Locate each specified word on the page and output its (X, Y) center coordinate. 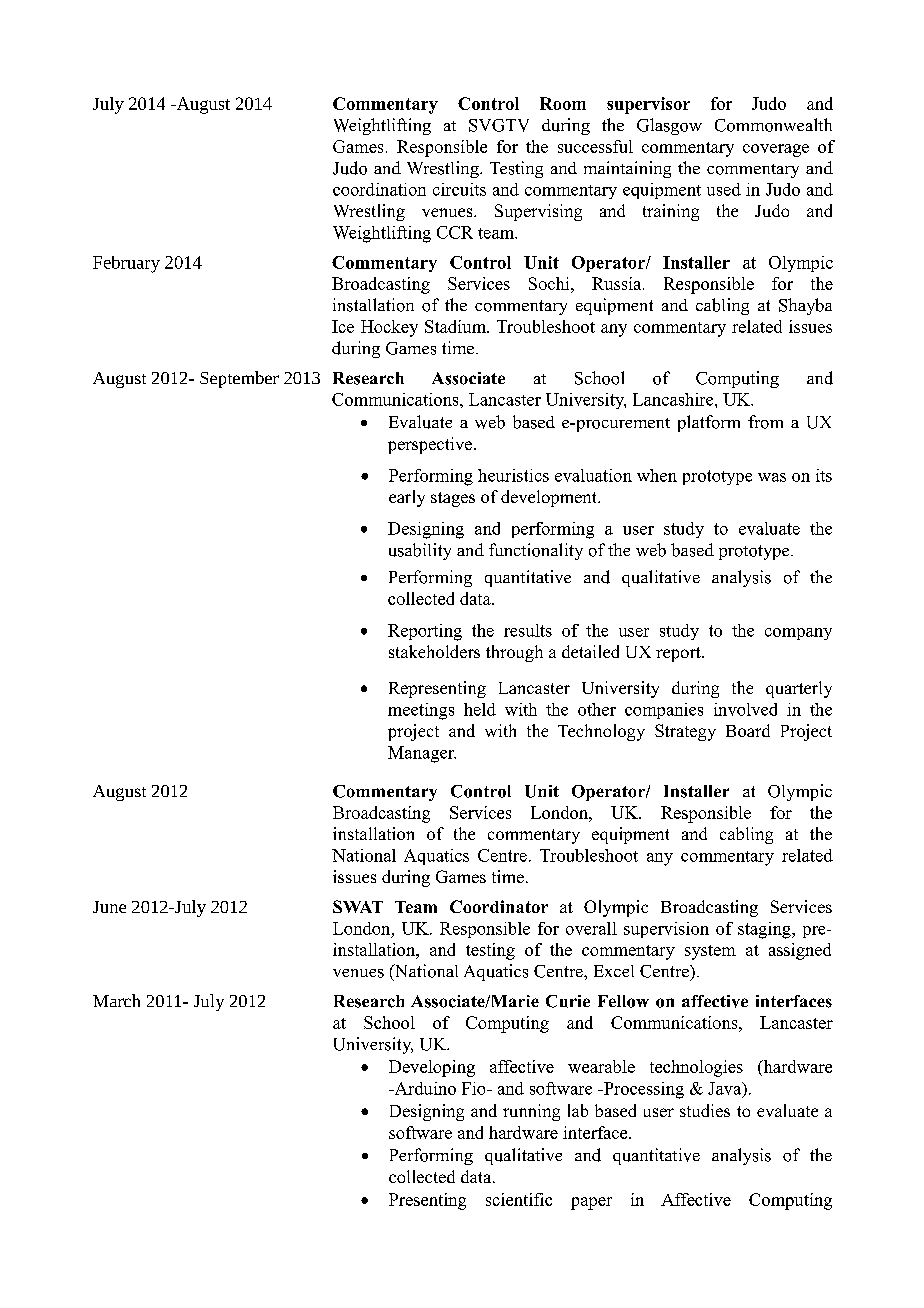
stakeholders (434, 651)
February (126, 264)
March (116, 1000)
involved (745, 709)
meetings (421, 711)
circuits (459, 189)
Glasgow (669, 126)
